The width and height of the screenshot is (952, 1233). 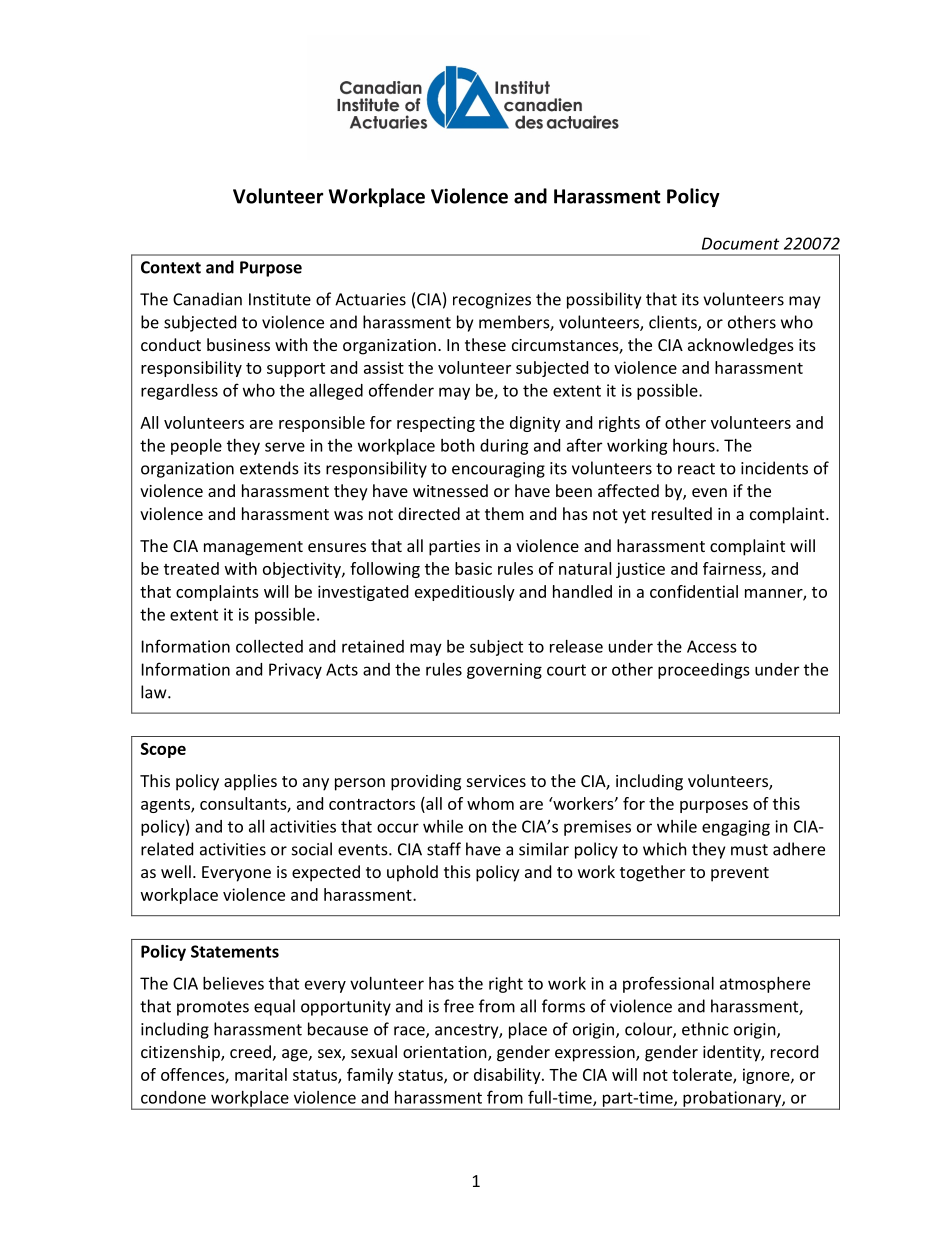 I want to click on Canadian, so click(x=207, y=299).
